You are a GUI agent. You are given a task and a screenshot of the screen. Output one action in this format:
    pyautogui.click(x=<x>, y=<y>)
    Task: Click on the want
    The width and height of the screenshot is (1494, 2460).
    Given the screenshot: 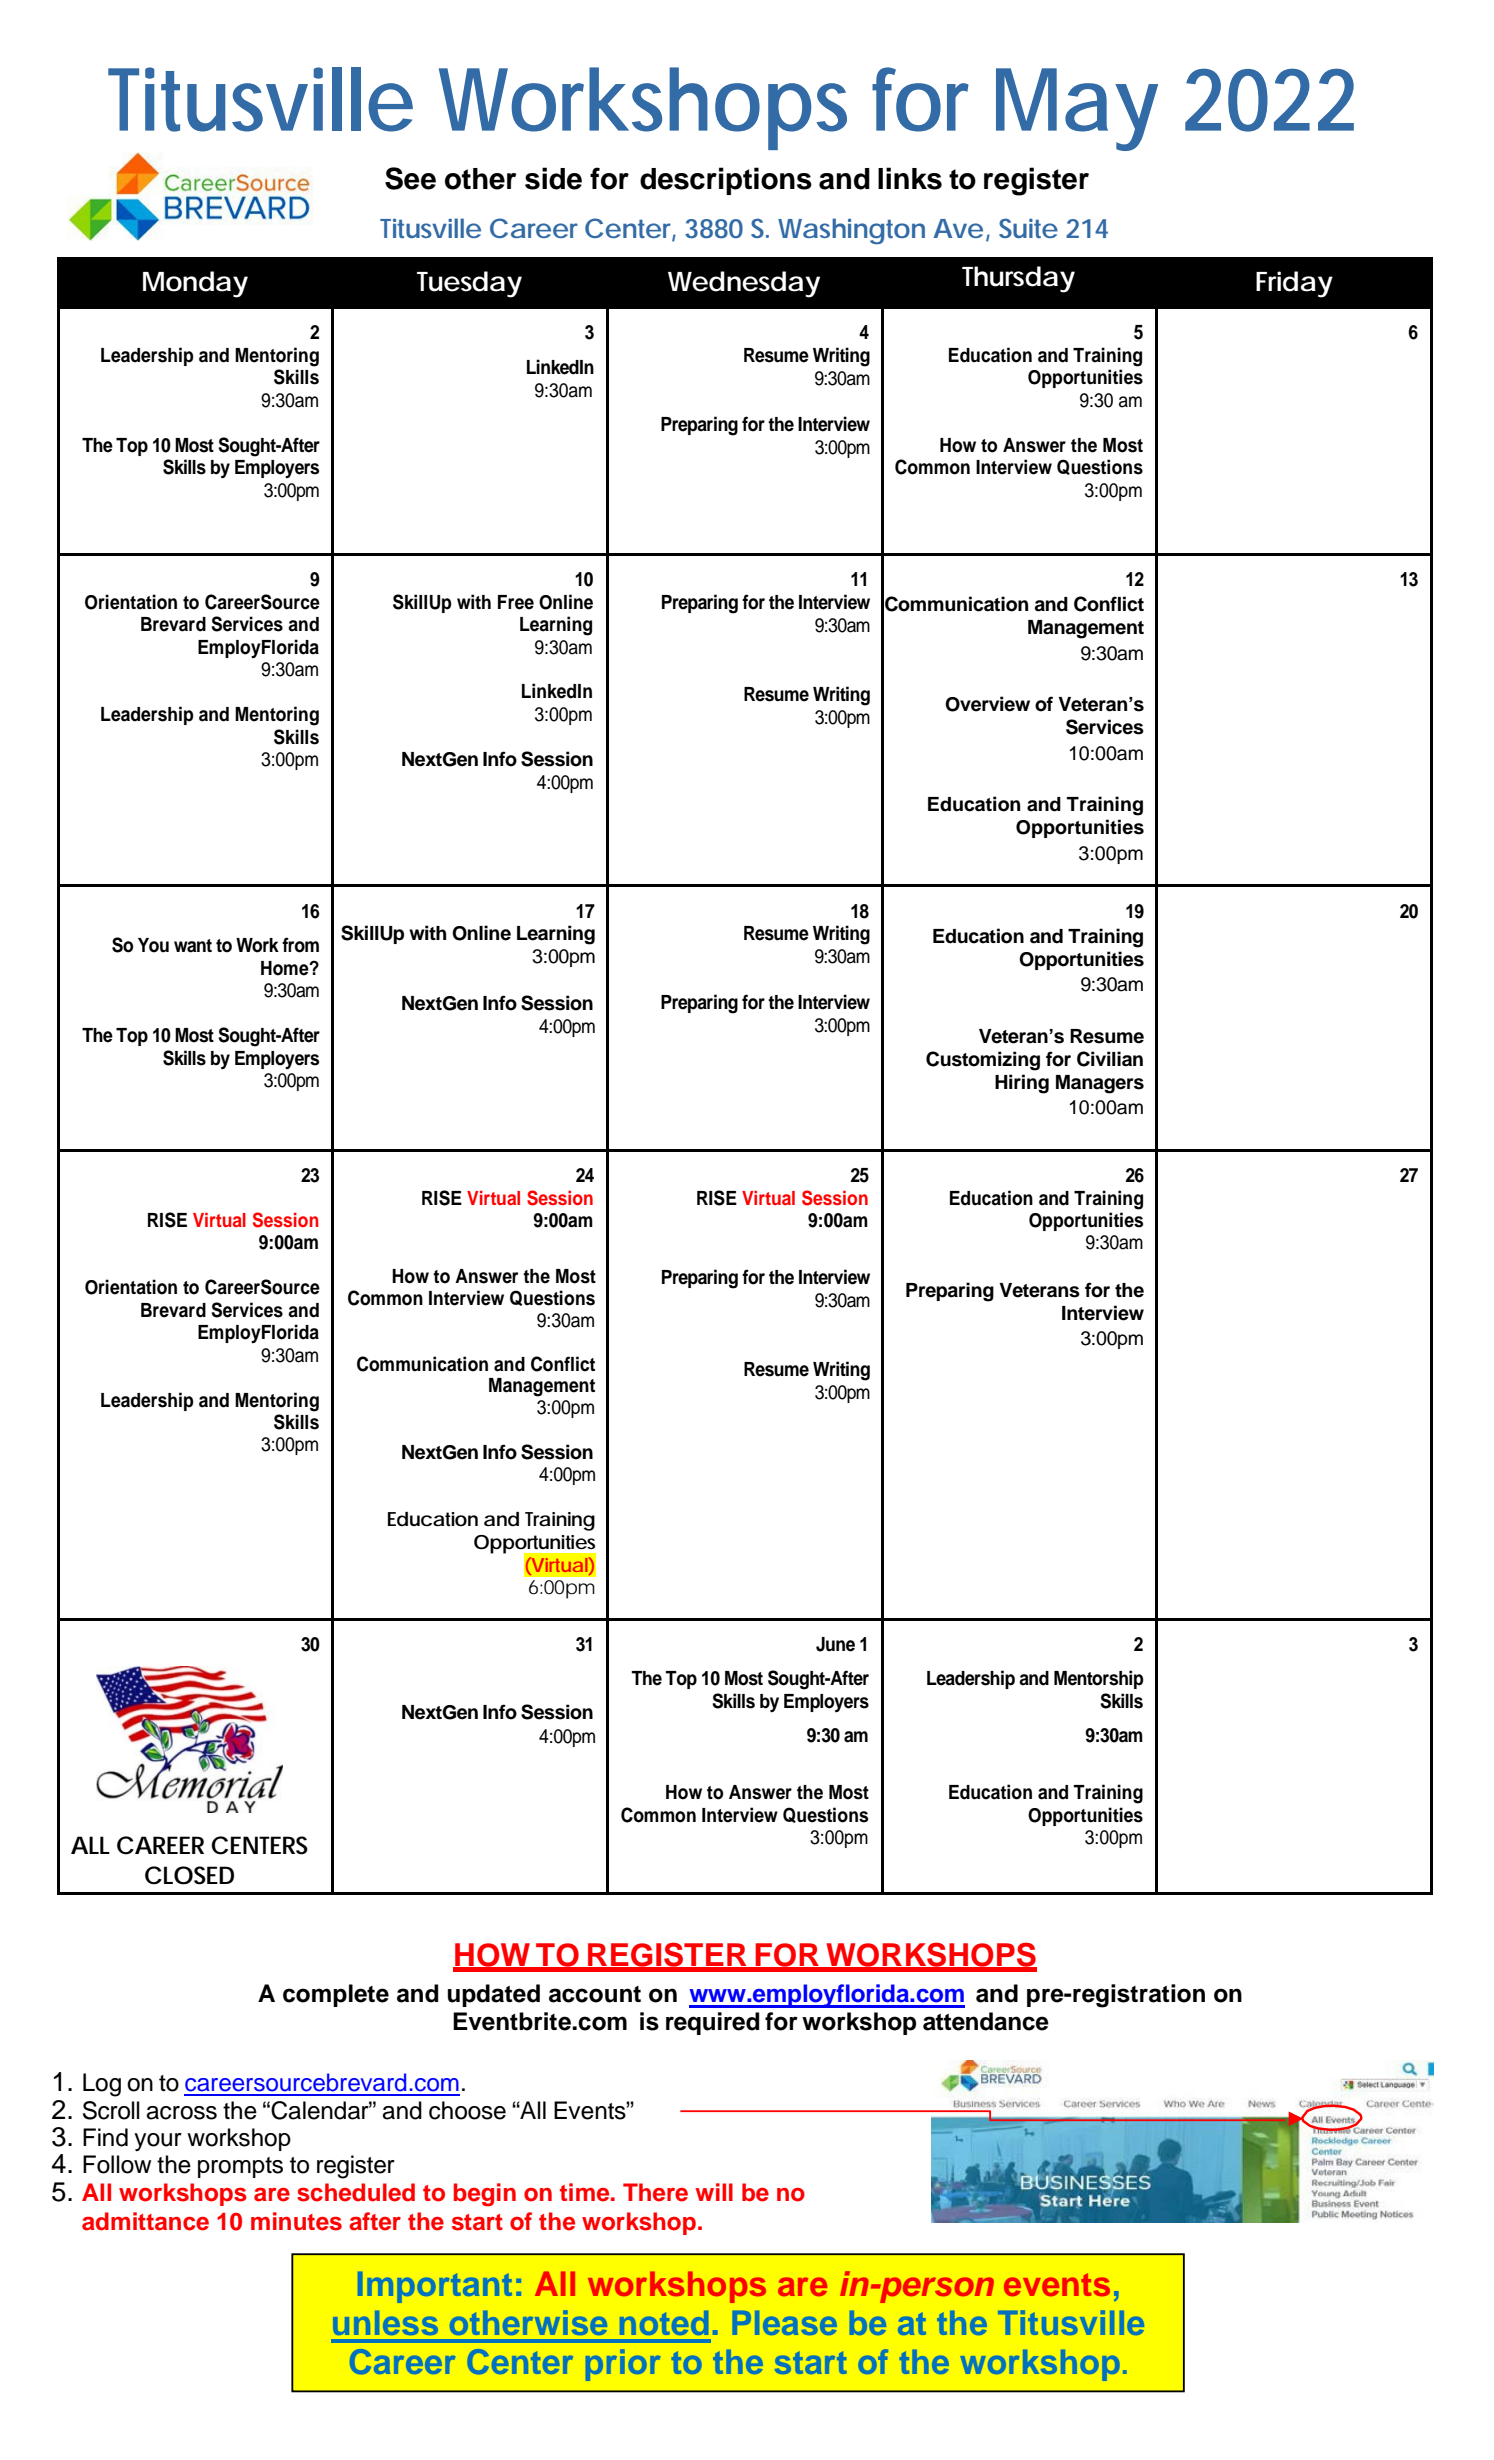 What is the action you would take?
    pyautogui.click(x=193, y=946)
